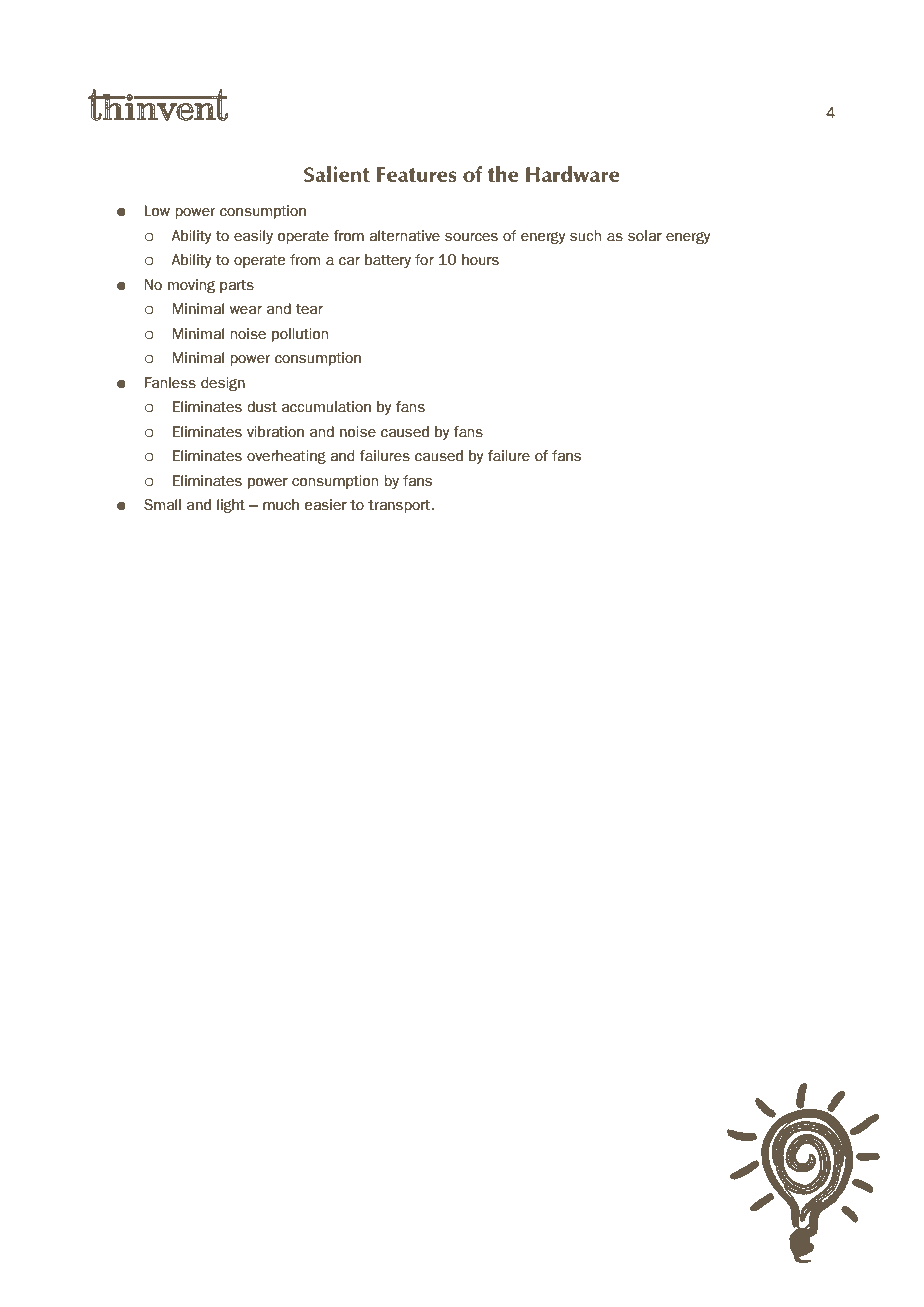  What do you see at coordinates (262, 407) in the document?
I see `dust` at bounding box center [262, 407].
